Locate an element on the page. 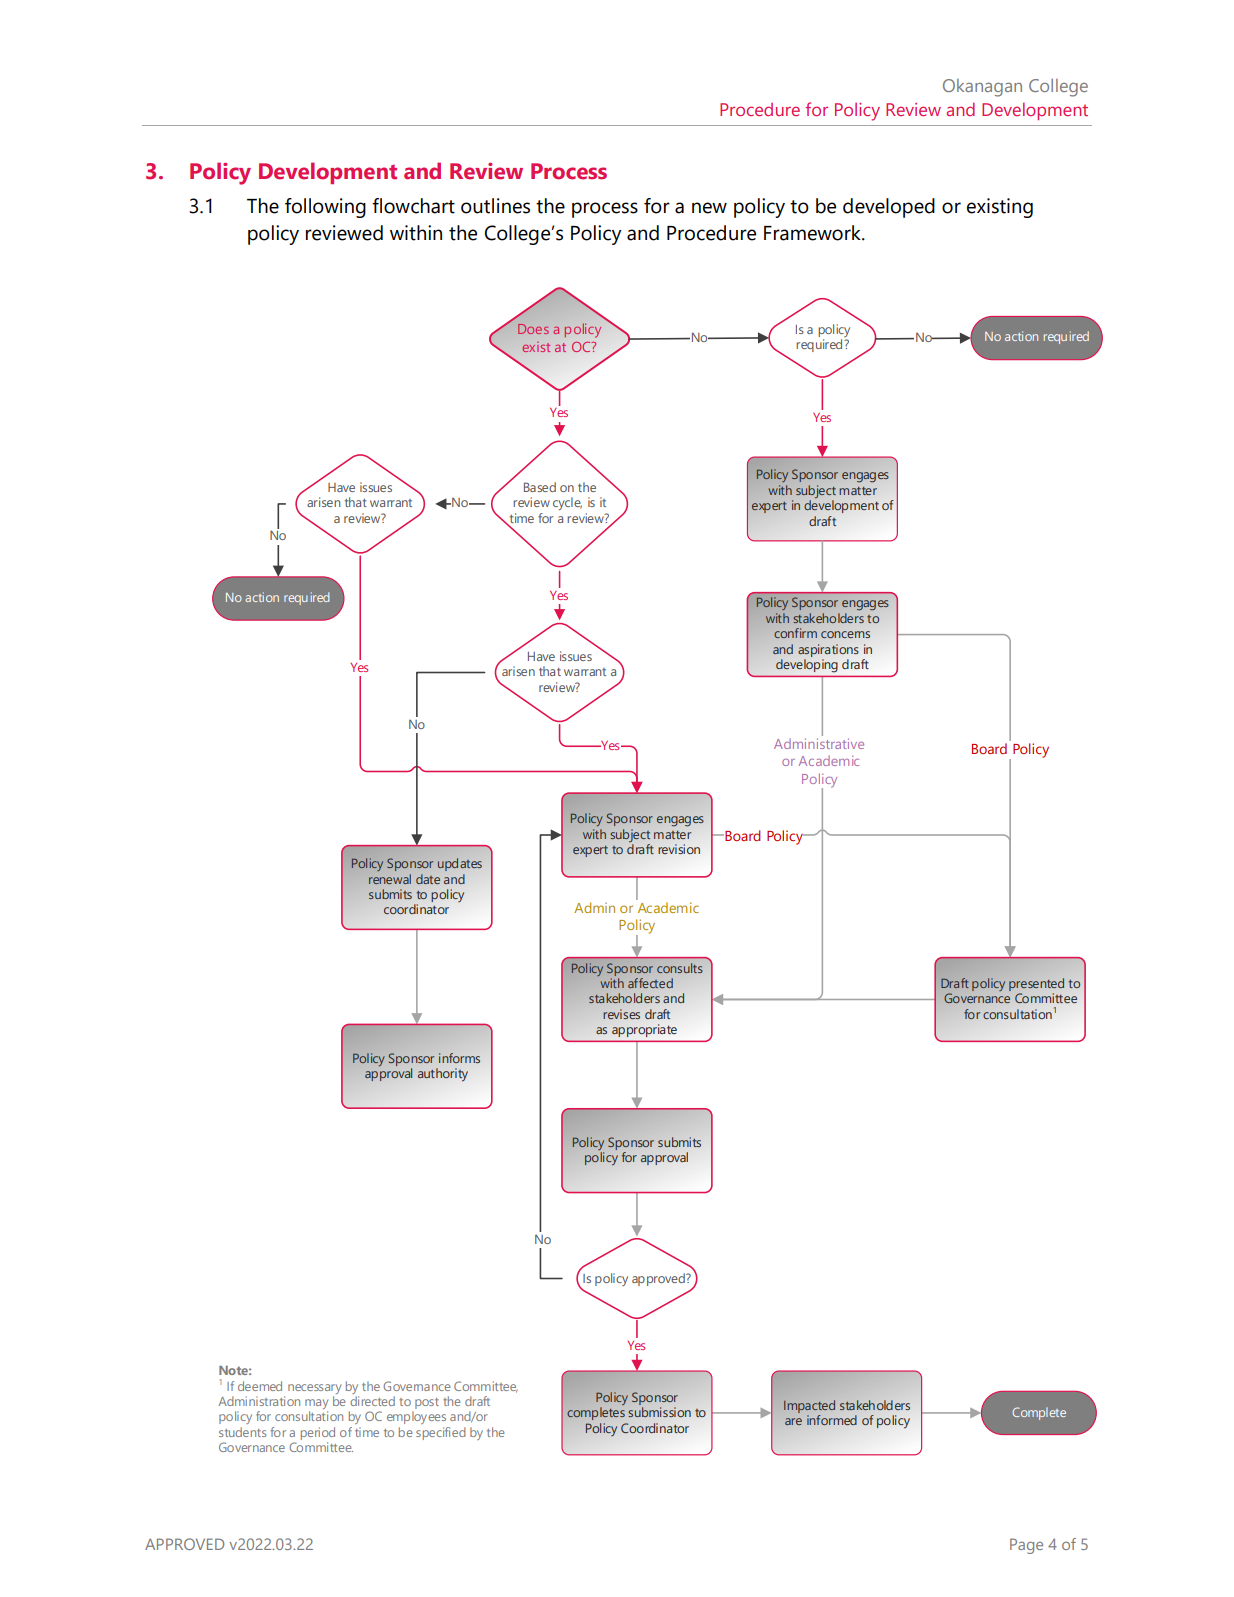 The image size is (1234, 1597). confirm is located at coordinates (795, 633).
